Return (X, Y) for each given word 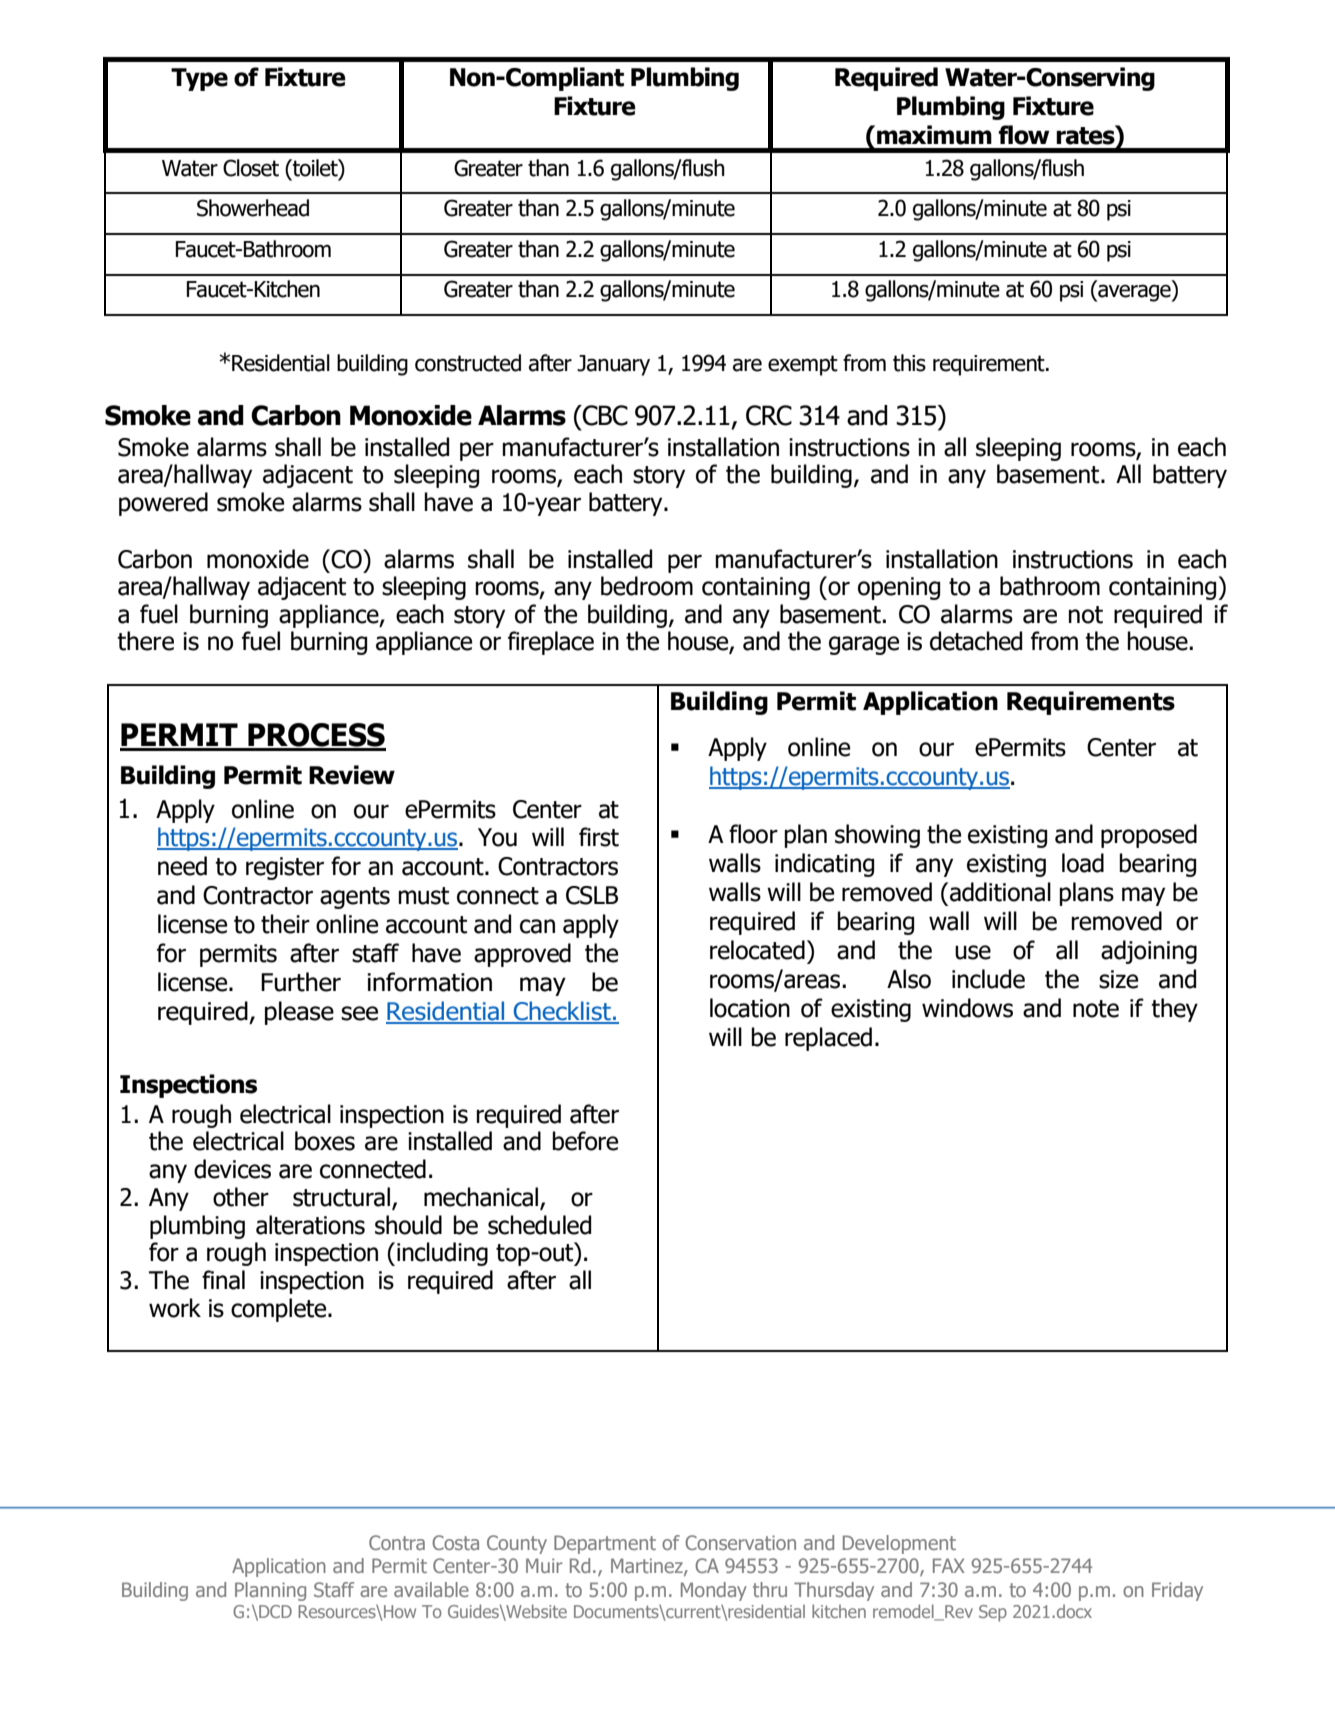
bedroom (647, 586)
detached (976, 641)
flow (1023, 135)
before (585, 1141)
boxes (325, 1141)
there (145, 641)
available (431, 1589)
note (1096, 1009)
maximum (934, 135)
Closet (251, 168)
